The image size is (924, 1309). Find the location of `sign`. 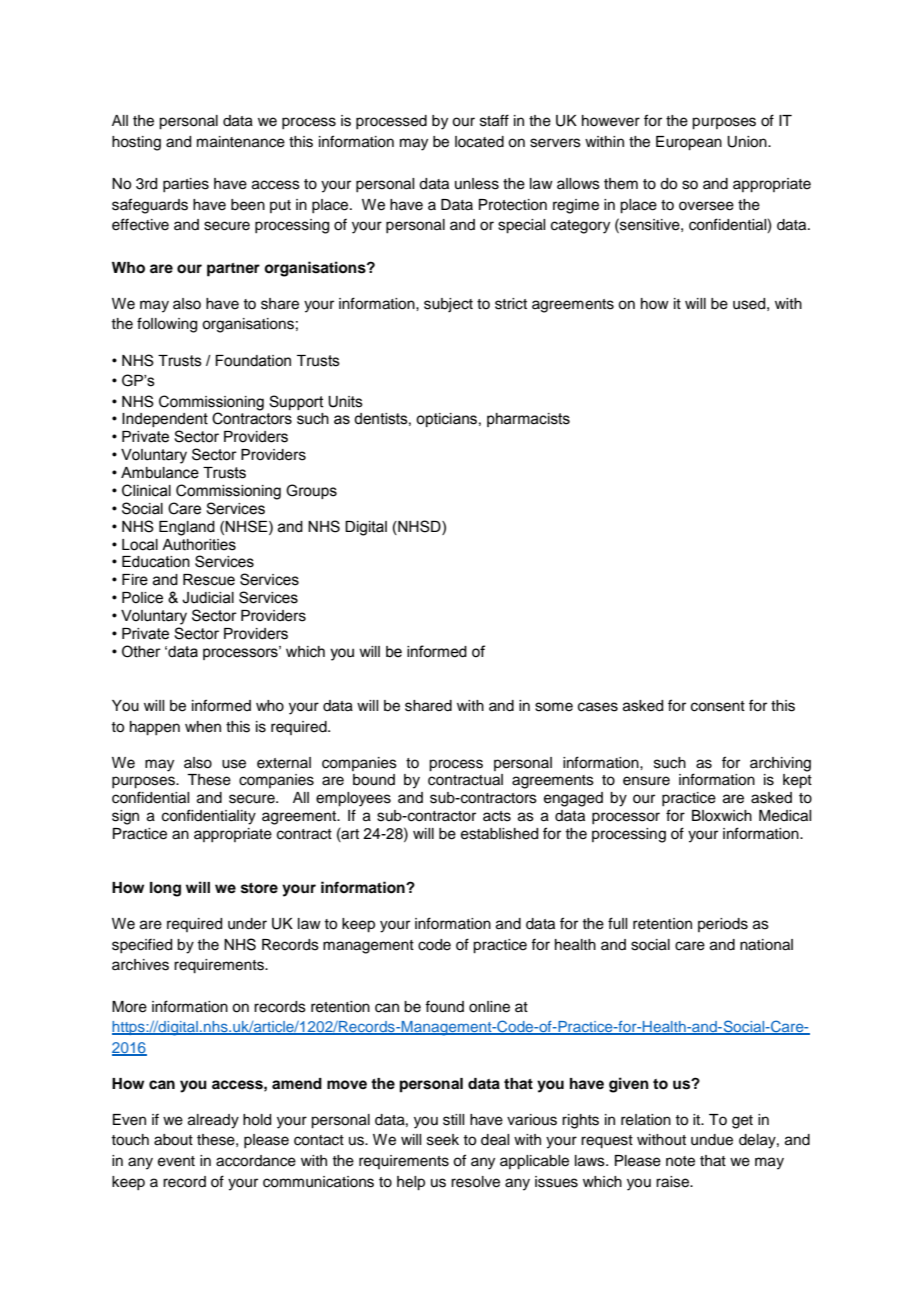

sign is located at coordinates (125, 817).
